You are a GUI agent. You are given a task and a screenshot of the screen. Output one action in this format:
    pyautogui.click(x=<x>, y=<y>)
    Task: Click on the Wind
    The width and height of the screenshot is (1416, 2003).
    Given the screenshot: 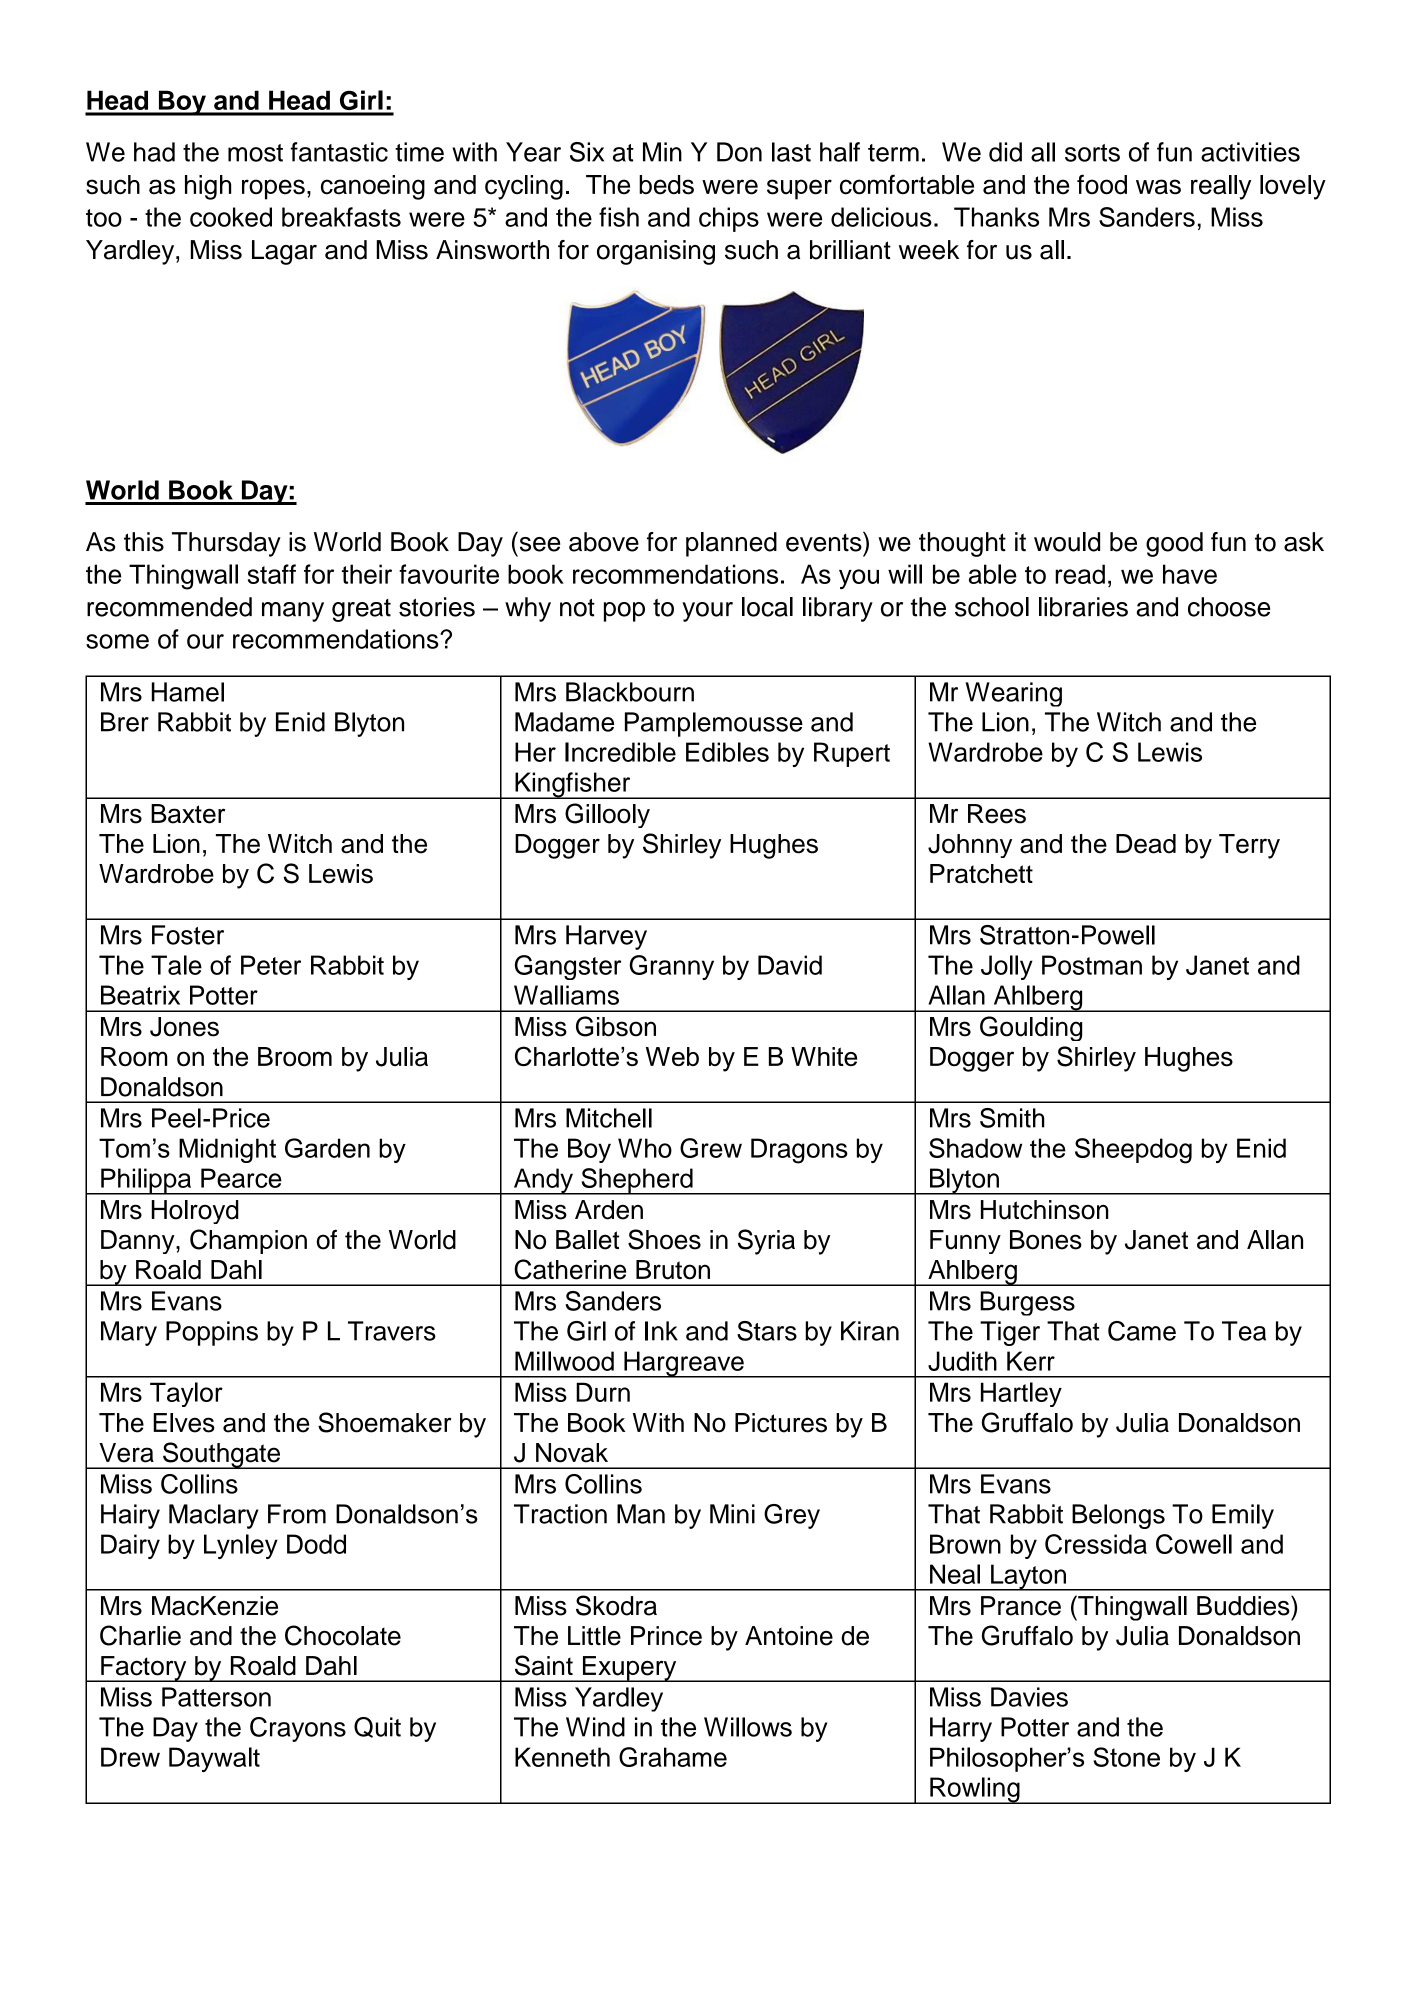 What is the action you would take?
    pyautogui.click(x=595, y=1727)
